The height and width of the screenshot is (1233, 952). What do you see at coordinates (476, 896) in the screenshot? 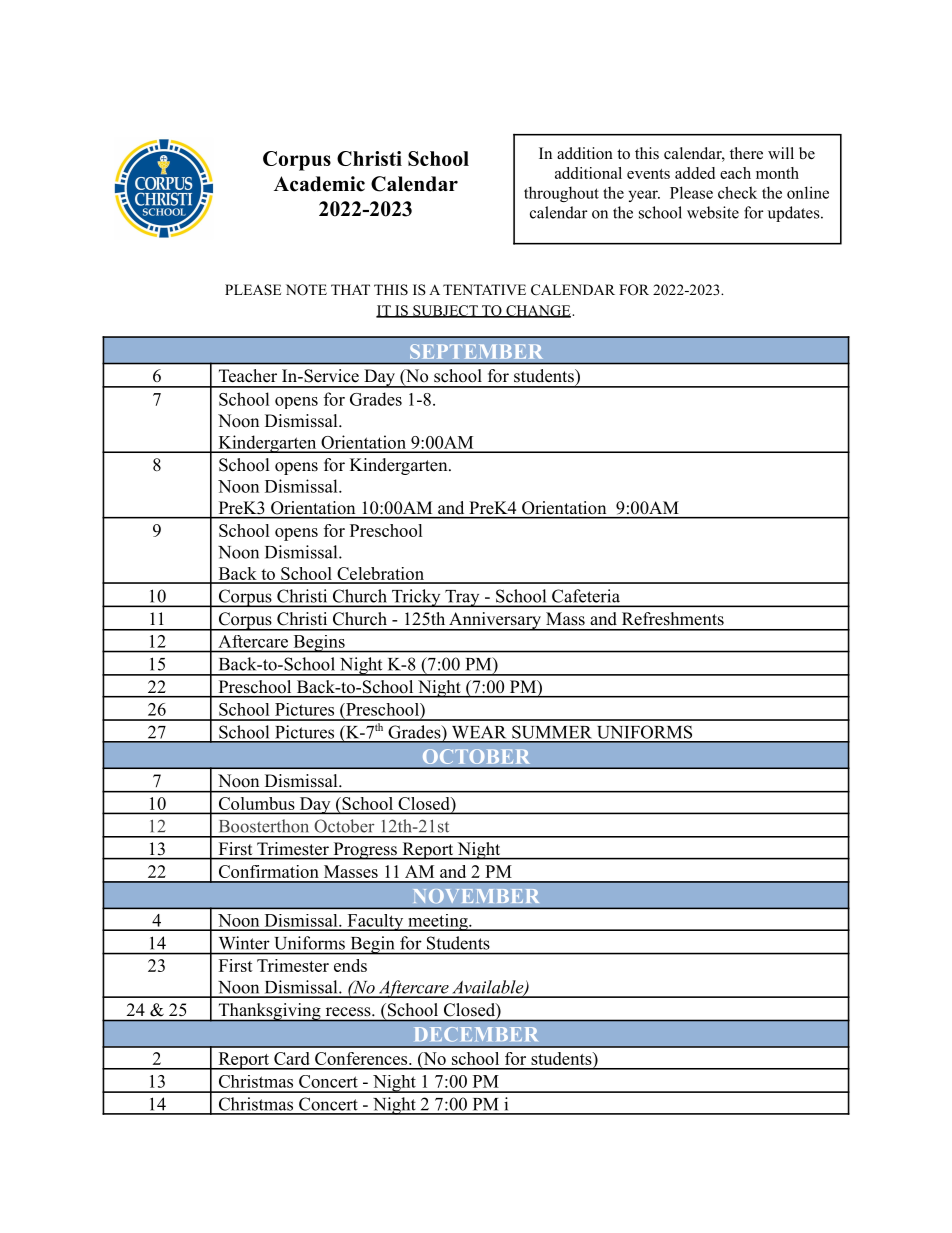
I see `NOVEMBER` at bounding box center [476, 896].
